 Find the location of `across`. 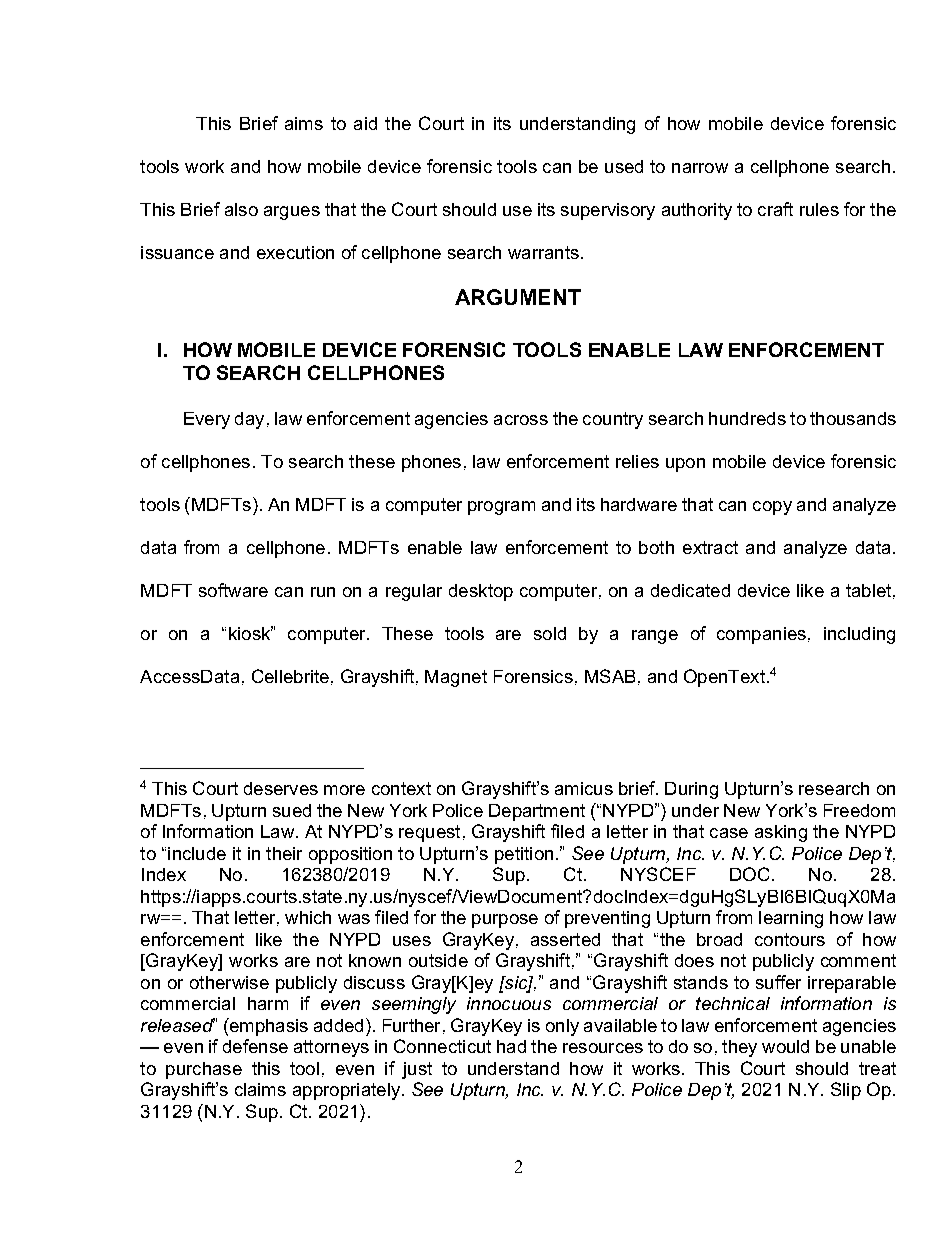

across is located at coordinates (521, 420).
